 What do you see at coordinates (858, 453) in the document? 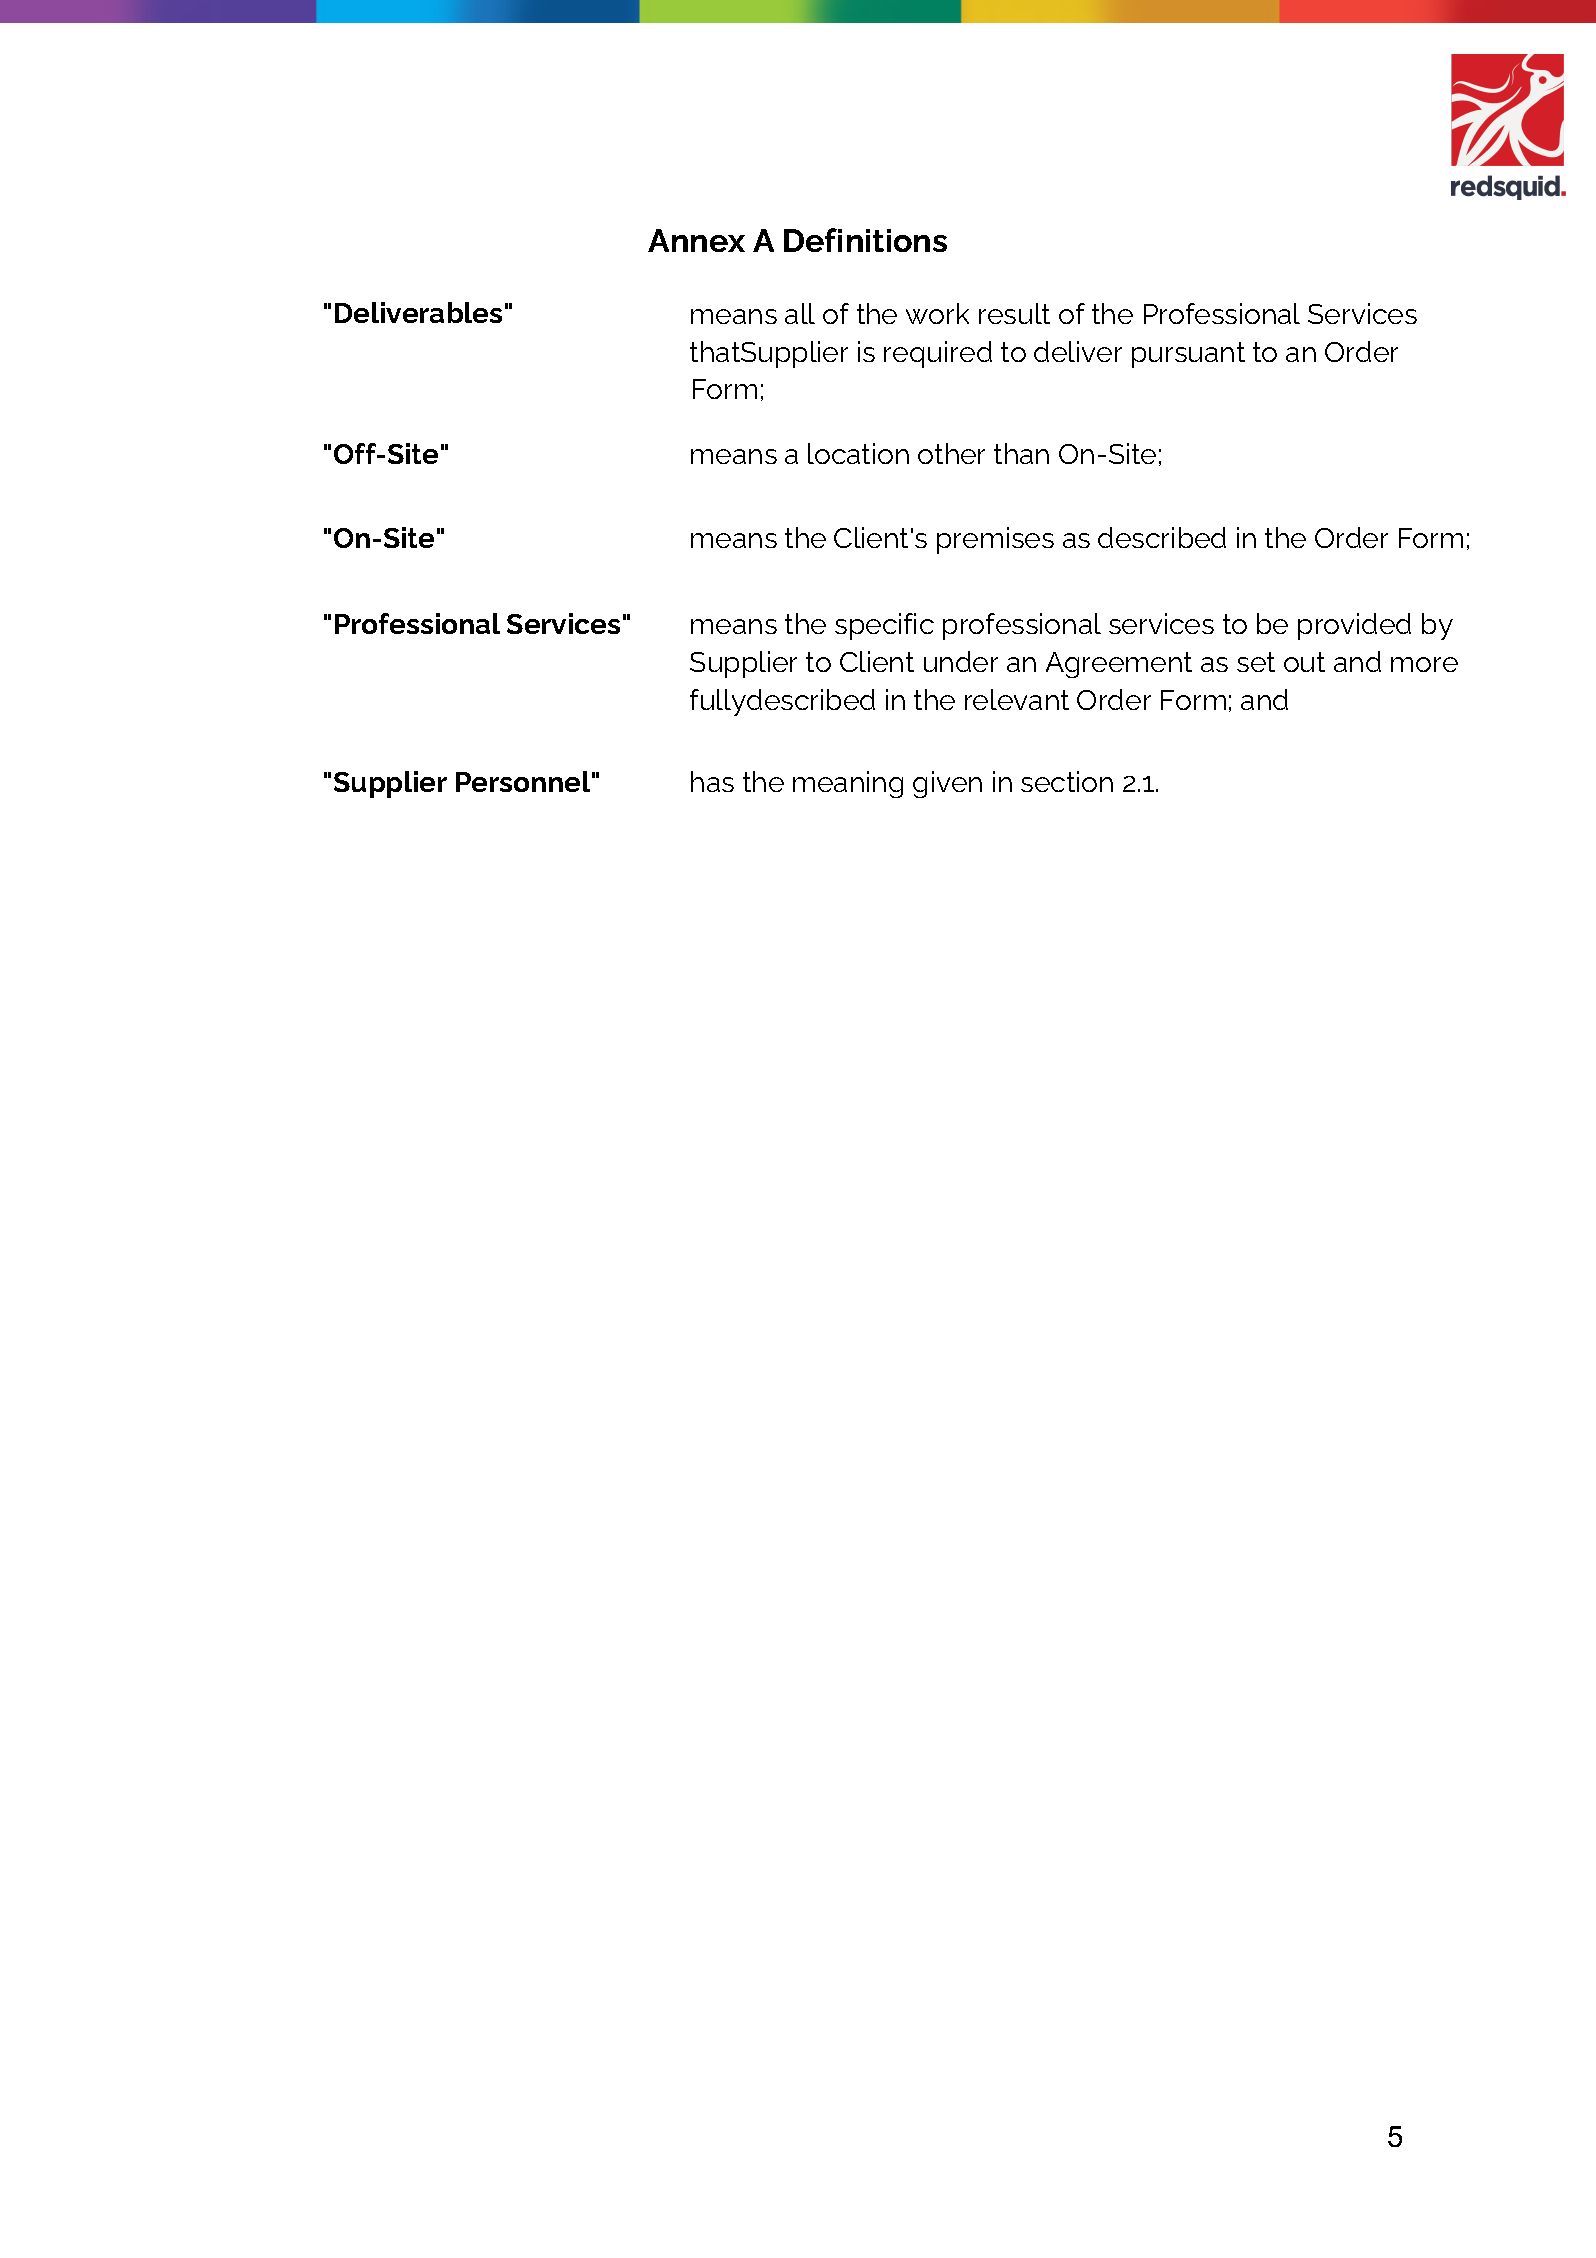
I see `location` at bounding box center [858, 453].
